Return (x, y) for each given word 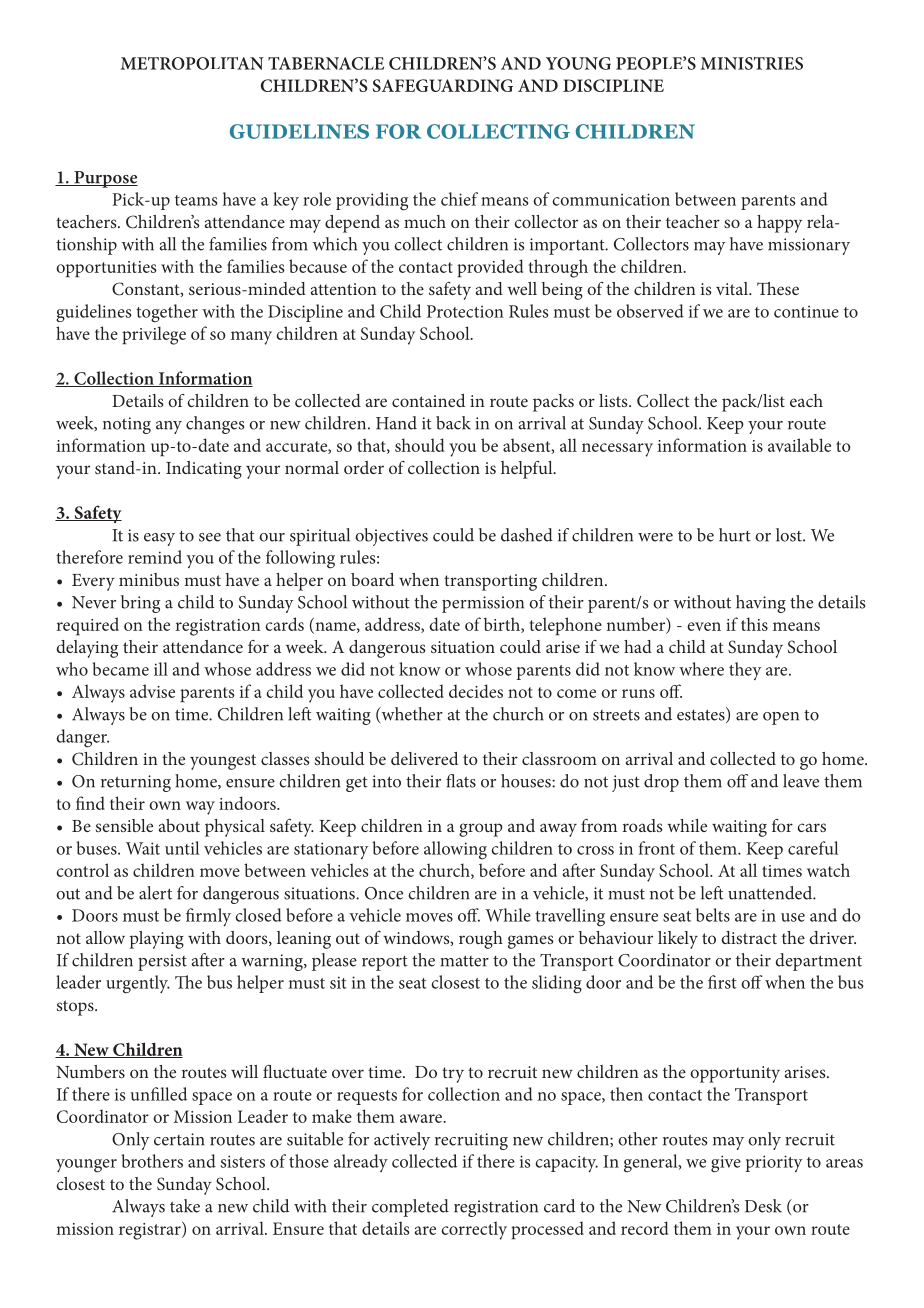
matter (464, 961)
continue (806, 312)
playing (157, 940)
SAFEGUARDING (443, 85)
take (185, 1206)
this (754, 624)
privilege (154, 335)
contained (428, 400)
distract (749, 937)
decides (476, 691)
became (120, 669)
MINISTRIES (752, 63)
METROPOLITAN (192, 63)
